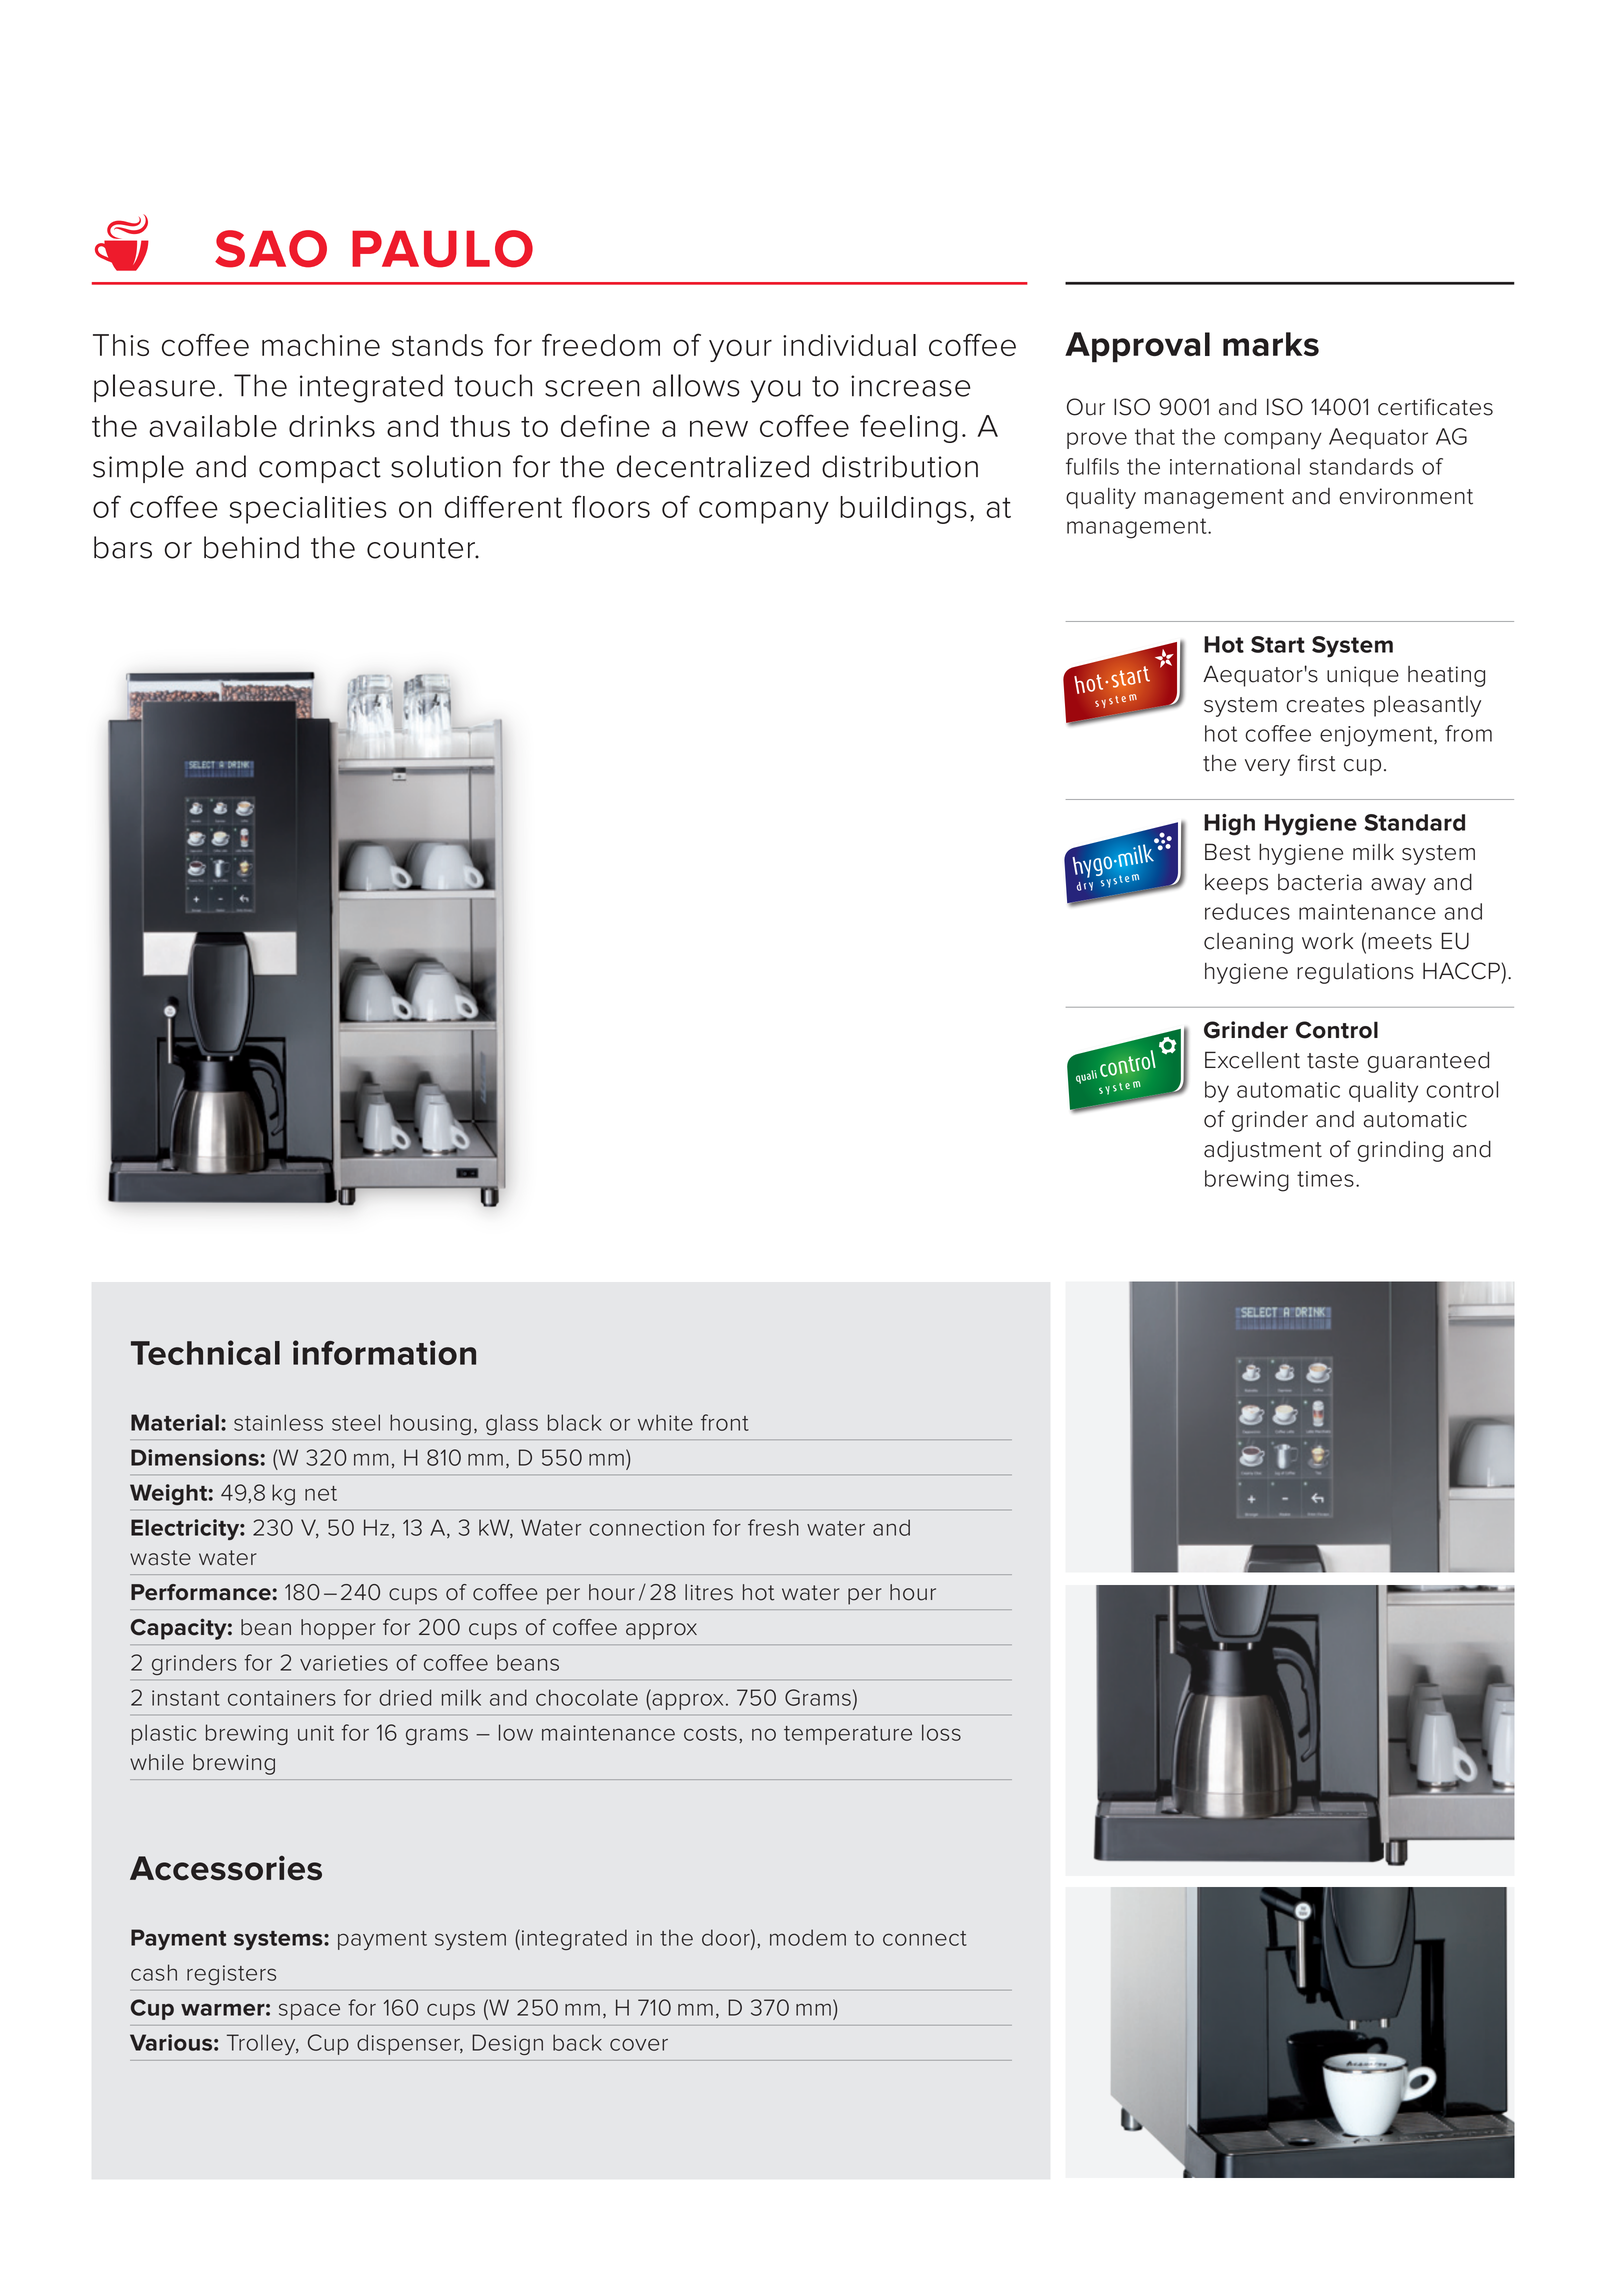  What do you see at coordinates (202, 1592) in the screenshot?
I see `Performance` at bounding box center [202, 1592].
